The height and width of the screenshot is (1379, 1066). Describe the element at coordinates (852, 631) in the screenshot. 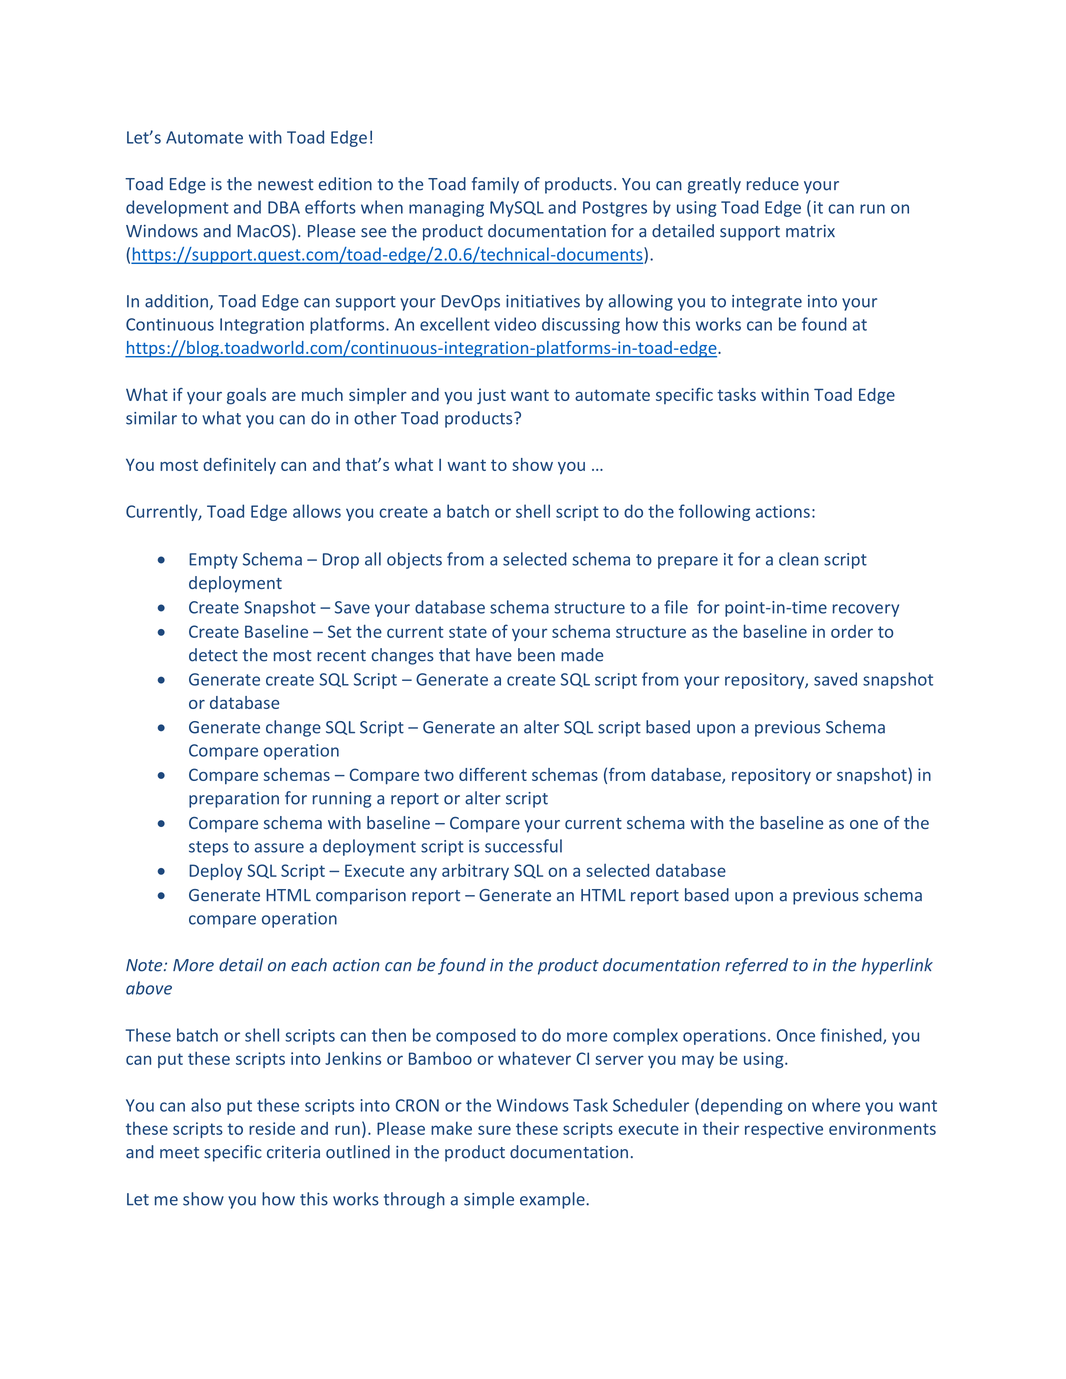

I see `order` at that location.
